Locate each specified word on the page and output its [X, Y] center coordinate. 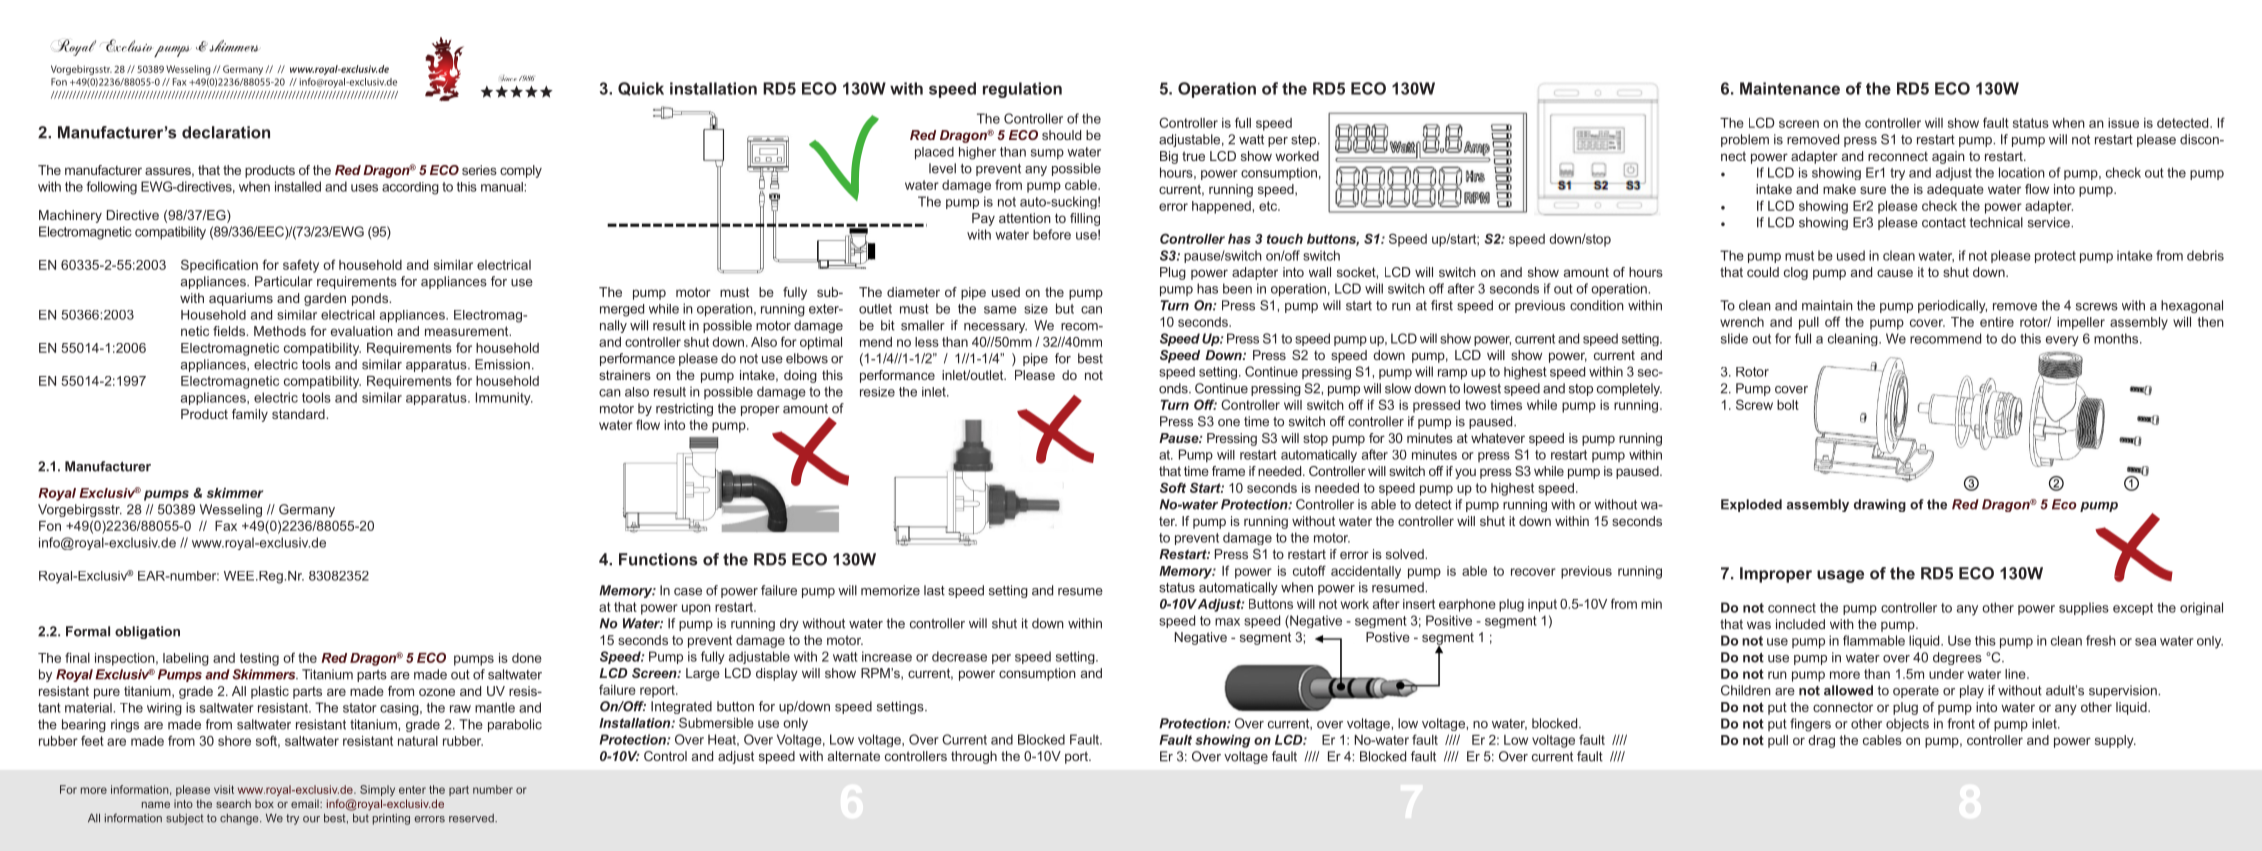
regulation [1022, 90]
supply [2115, 741]
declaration [226, 132]
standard [299, 414]
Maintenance [1790, 88]
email [306, 803]
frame [1228, 471]
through [974, 757]
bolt [1788, 405]
